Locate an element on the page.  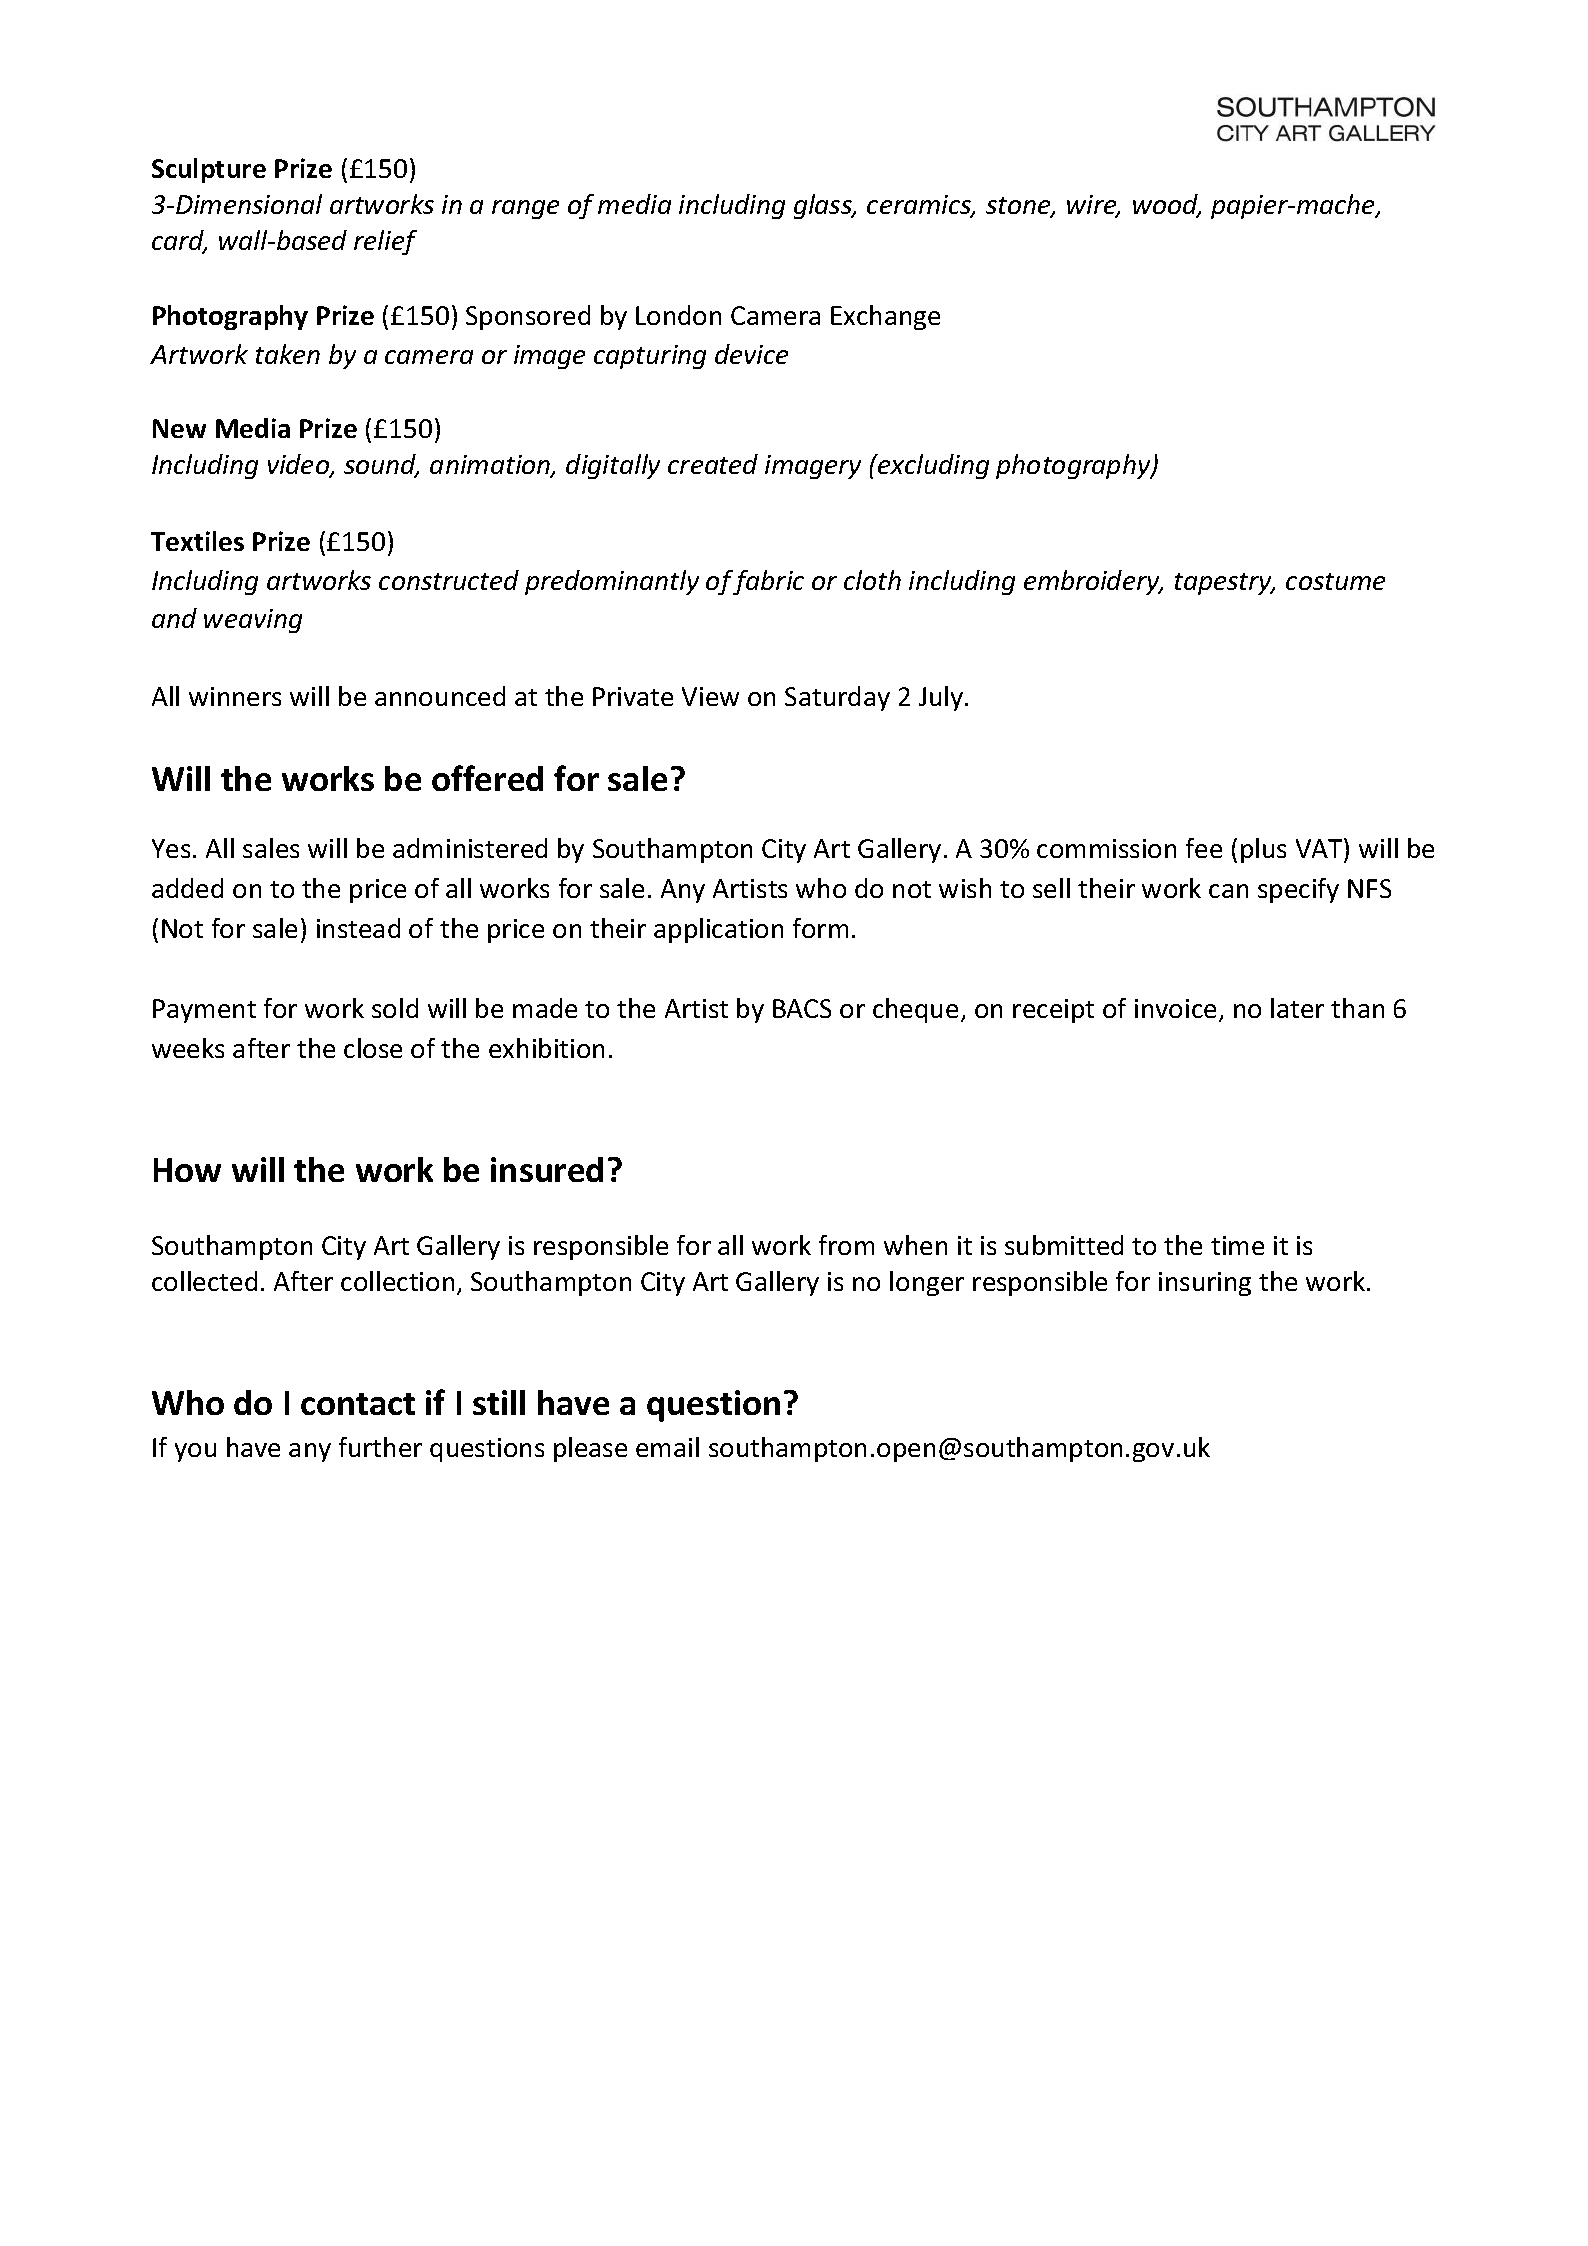
contact is located at coordinates (358, 1404).
